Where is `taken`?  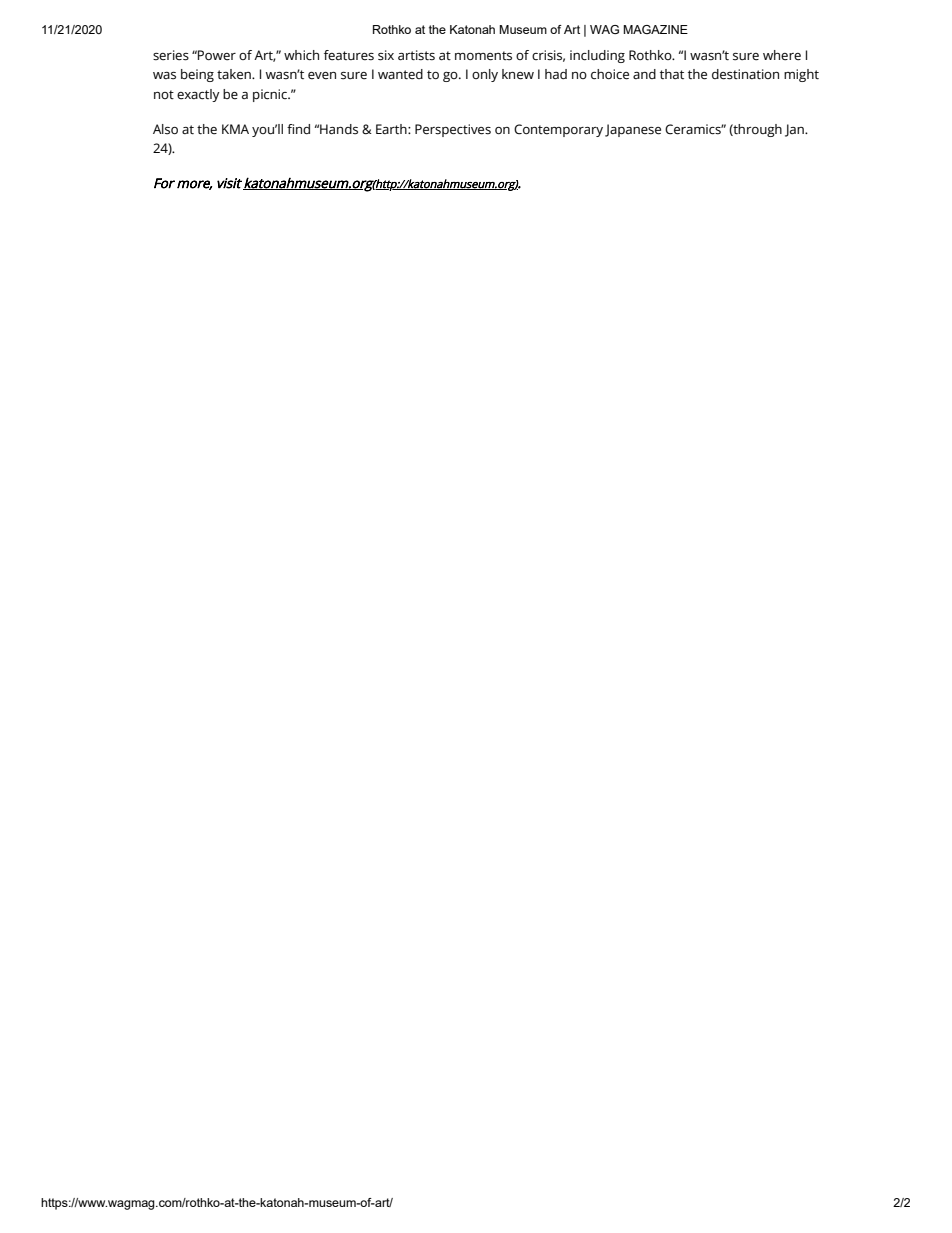
taken is located at coordinates (235, 74).
